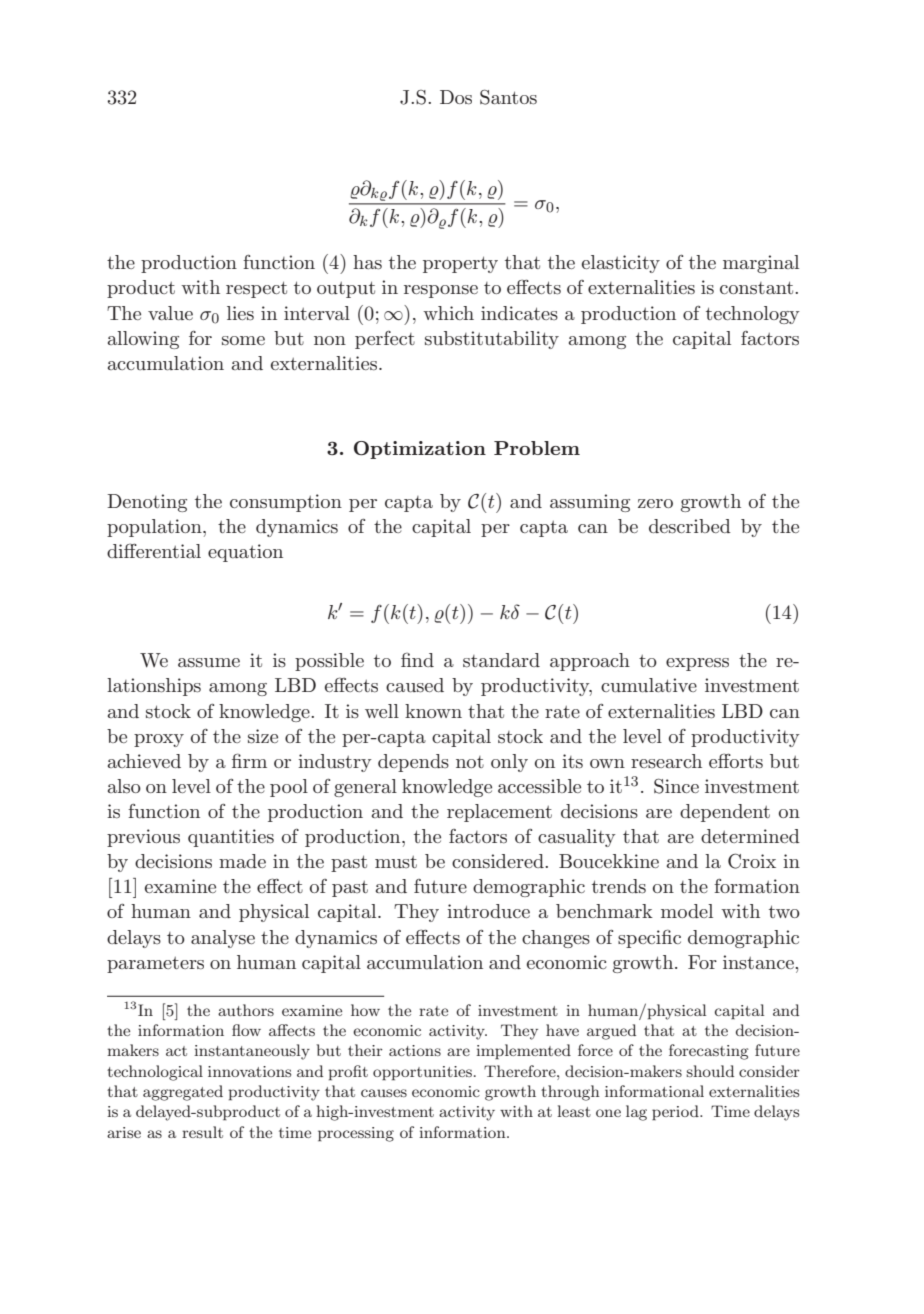 This page has height=1314, width=924. Describe the element at coordinates (456, 97) in the page. I see `Dos` at that location.
